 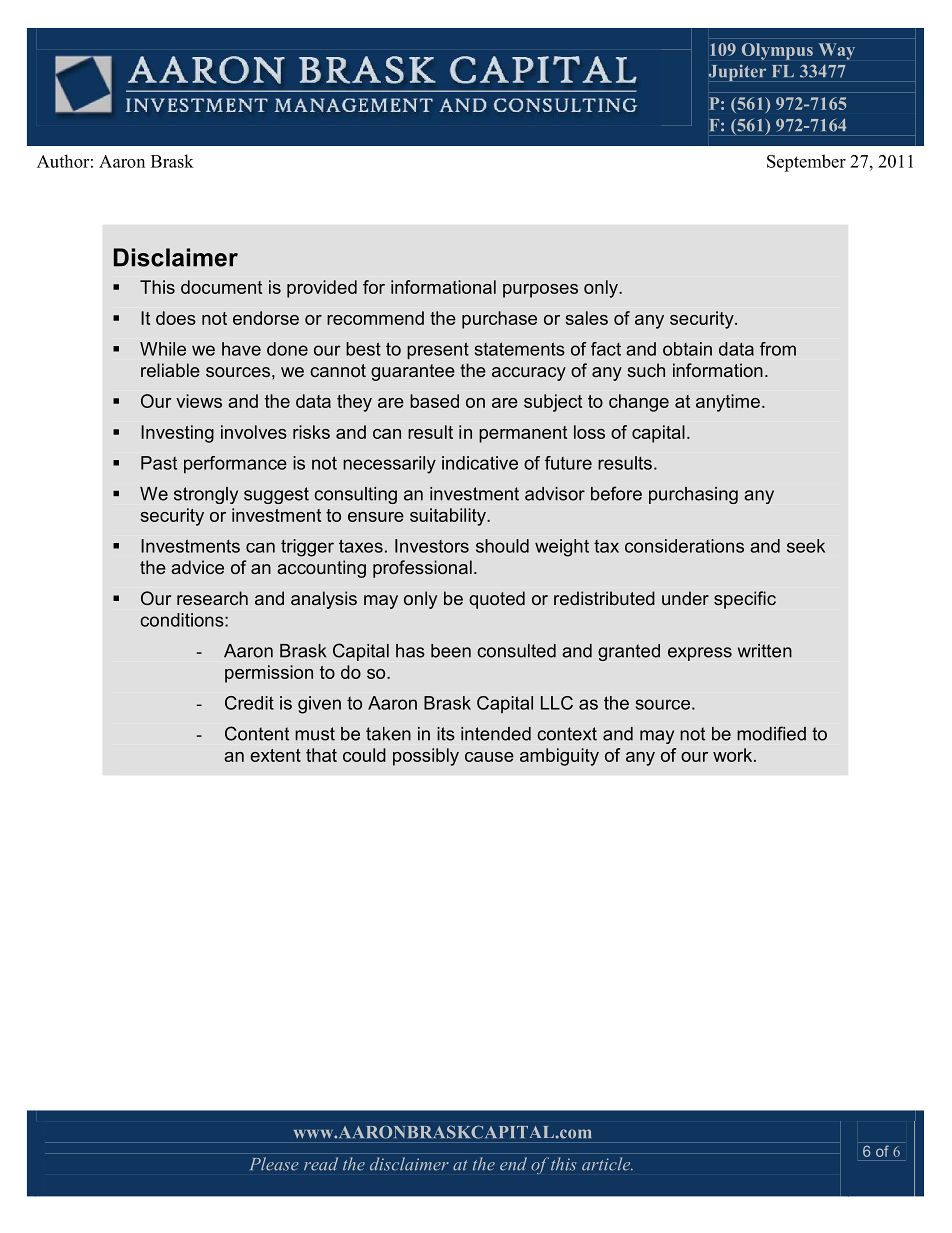 What do you see at coordinates (497, 600) in the image?
I see `quoted` at bounding box center [497, 600].
